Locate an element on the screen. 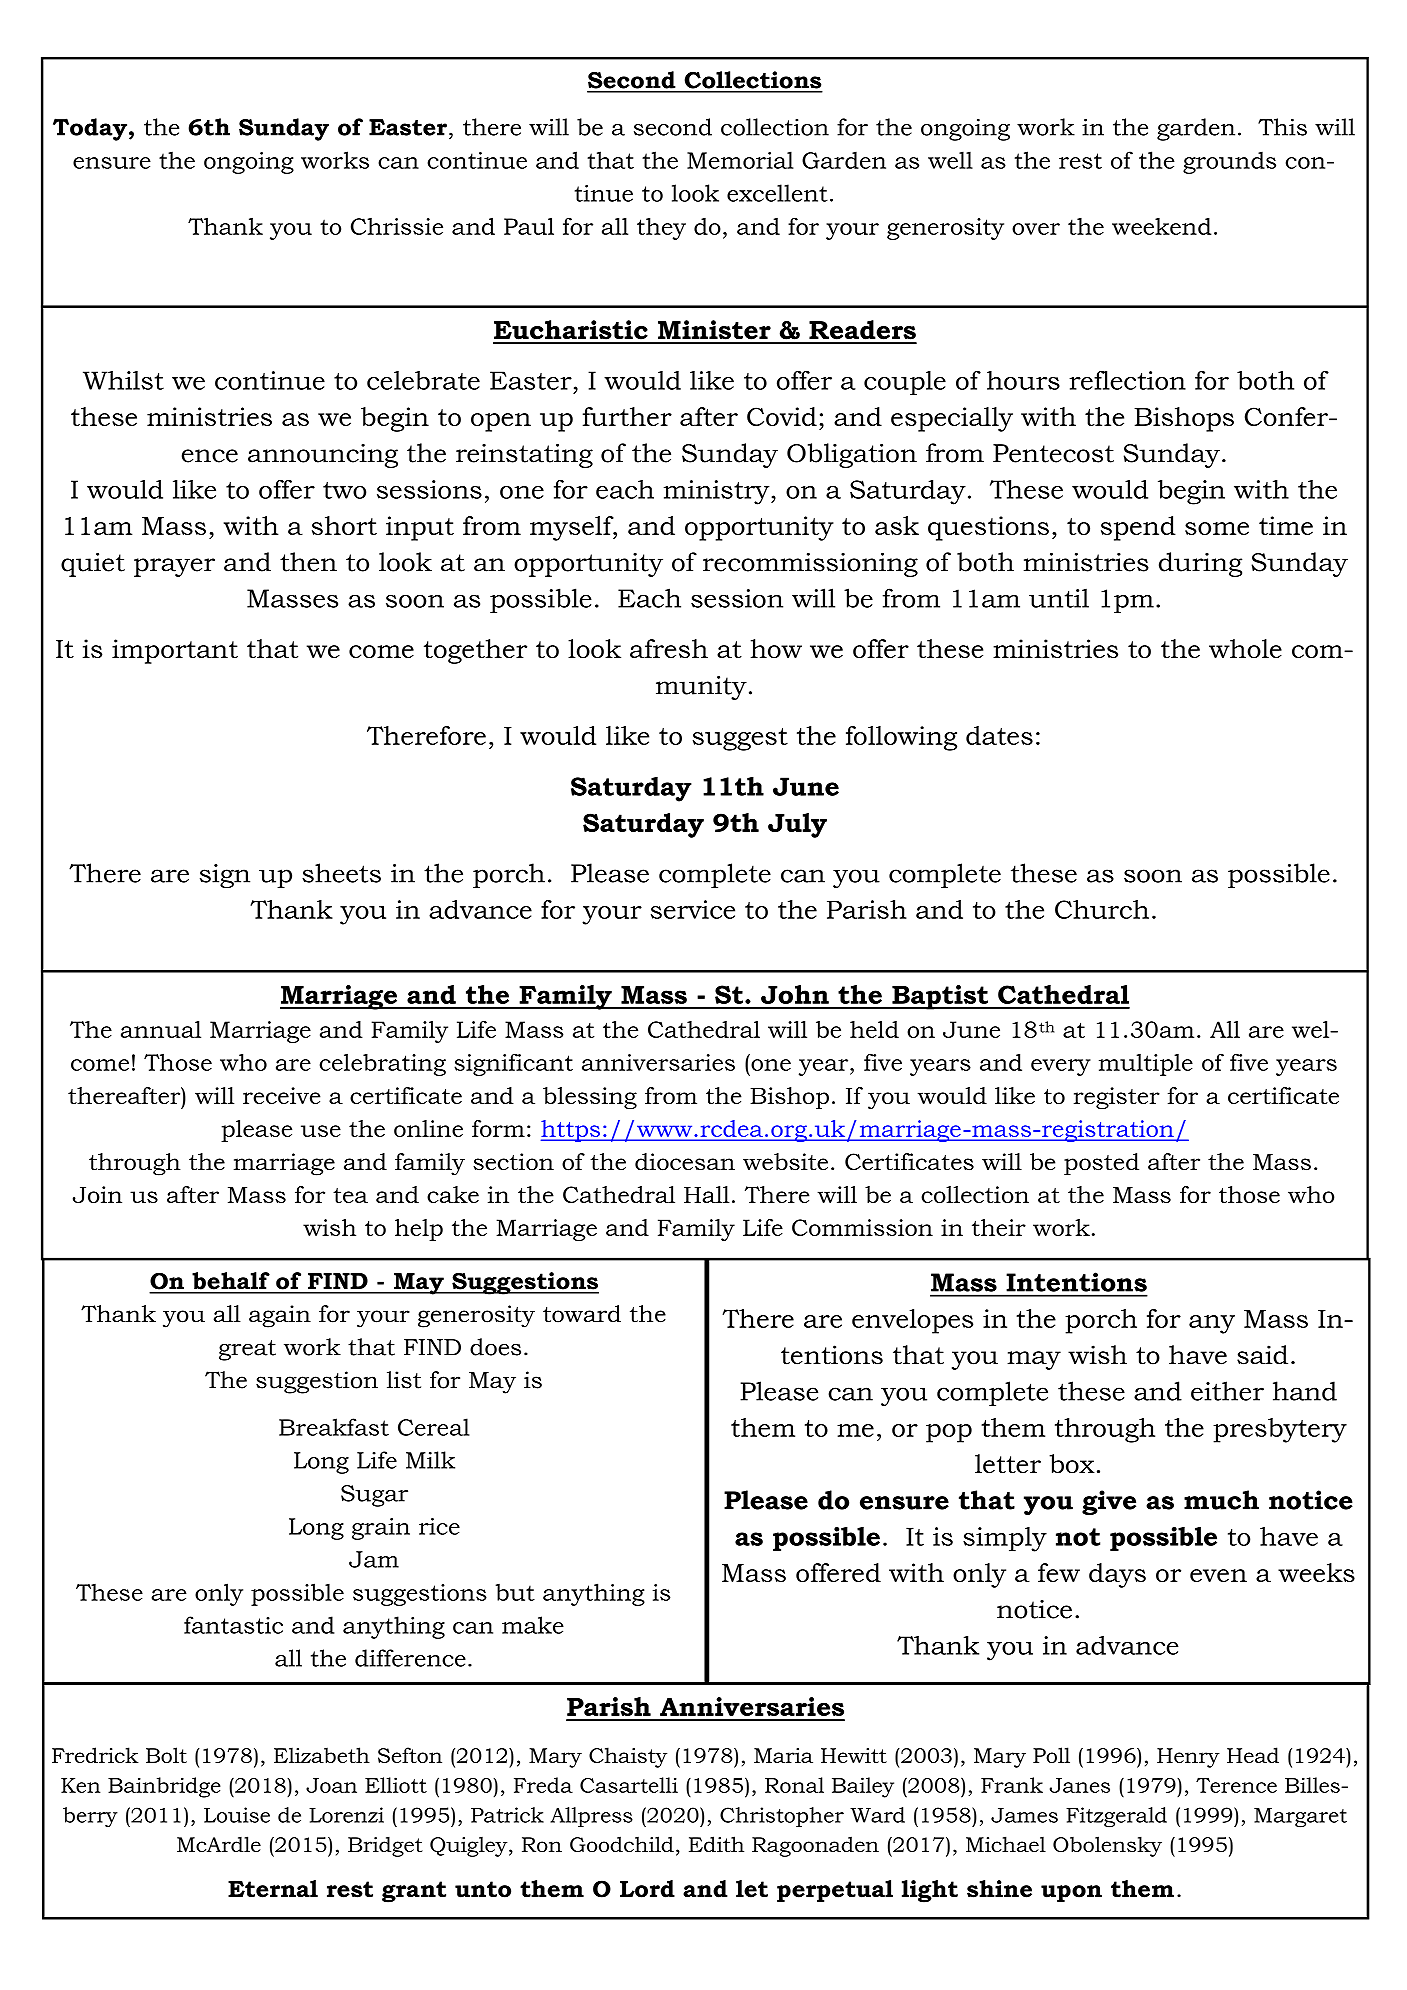 The width and height of the screenshot is (1407, 1990). multiple is located at coordinates (1146, 1065).
